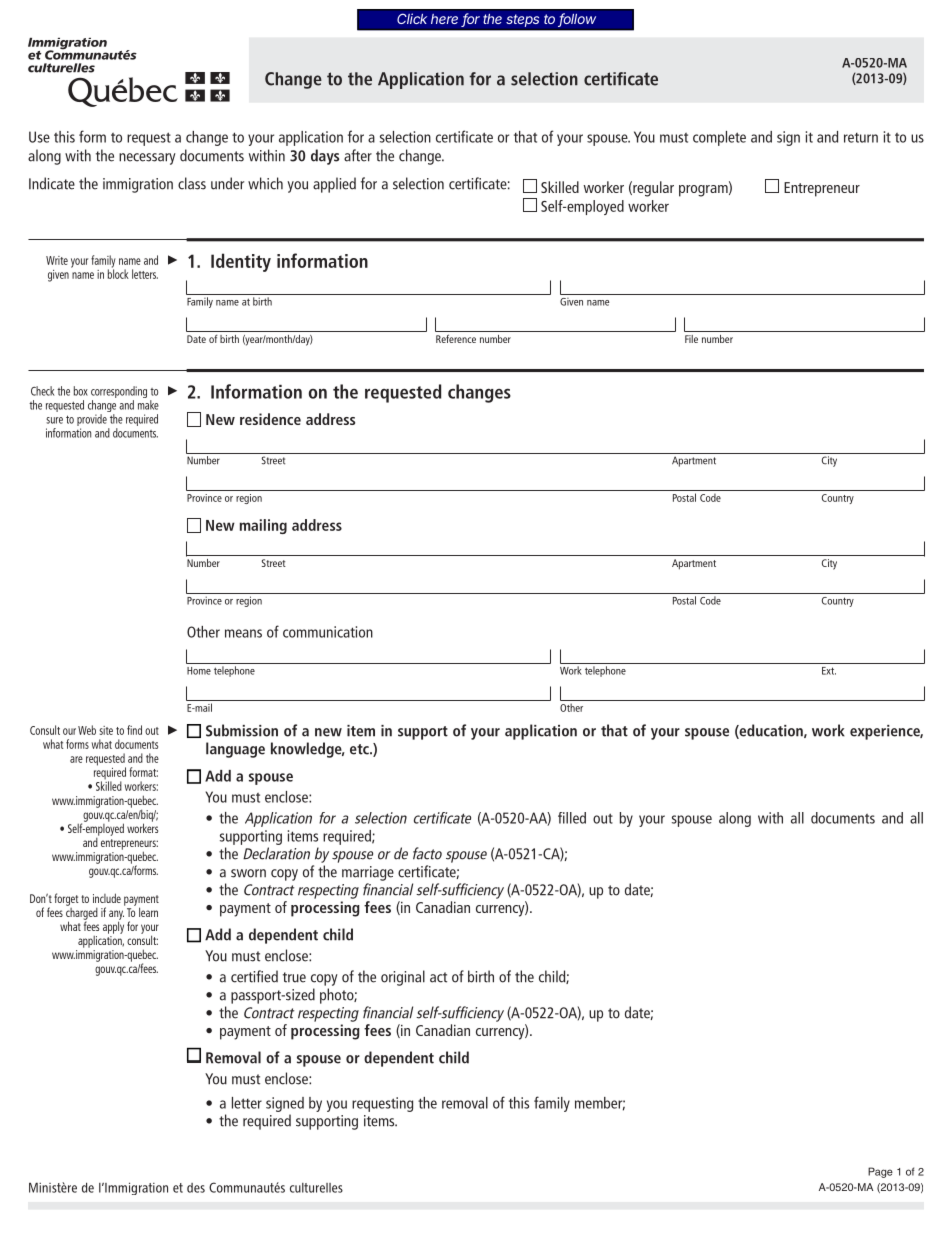 The width and height of the image is (952, 1233). What do you see at coordinates (328, 632) in the image?
I see `communication` at bounding box center [328, 632].
